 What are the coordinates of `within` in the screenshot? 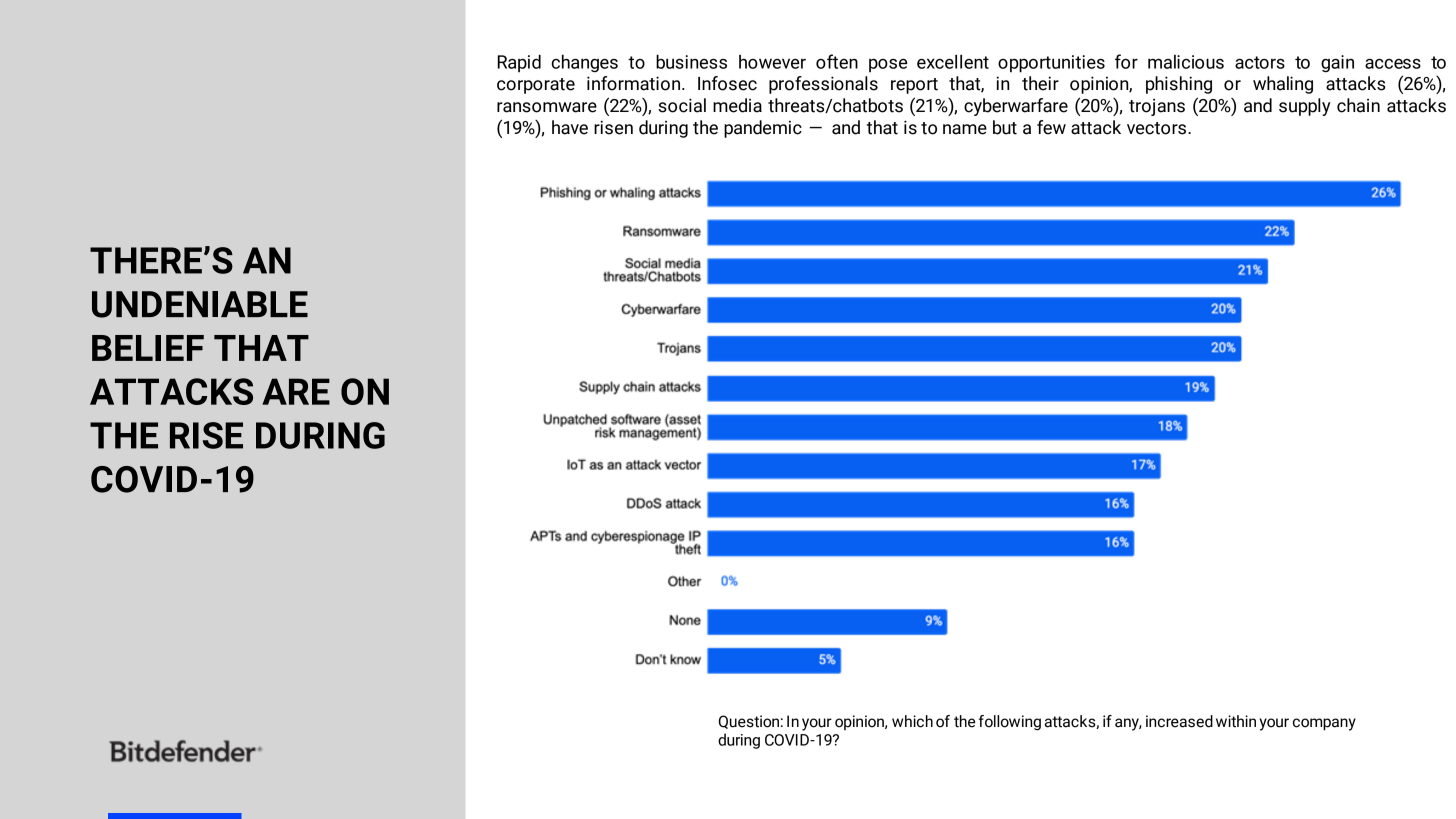 It's located at (1236, 721).
